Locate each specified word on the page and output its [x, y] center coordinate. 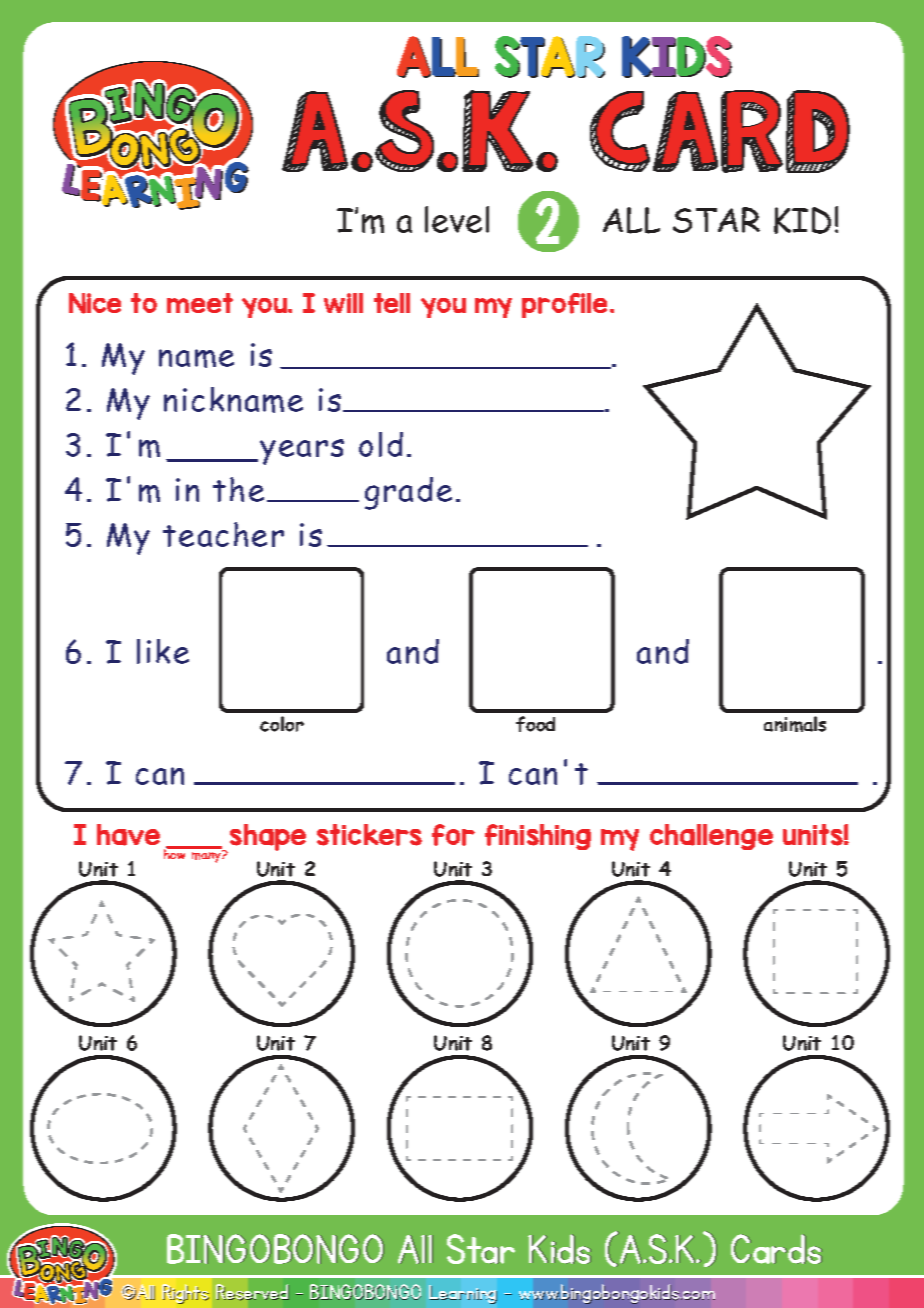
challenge [711, 837]
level [457, 219]
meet [200, 303]
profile [566, 305]
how [176, 853]
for [453, 835]
